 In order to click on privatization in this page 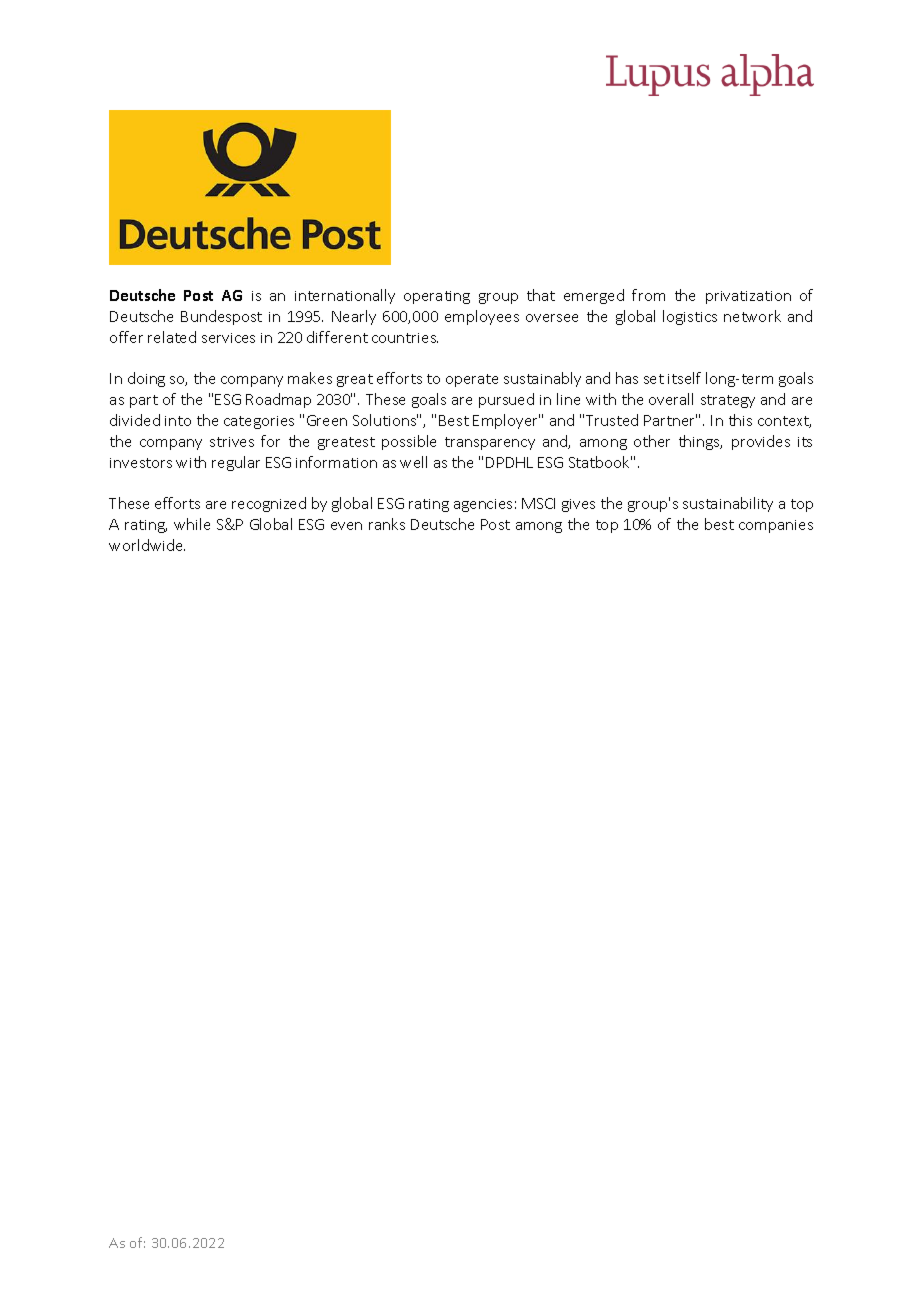, I will do `click(748, 297)`.
